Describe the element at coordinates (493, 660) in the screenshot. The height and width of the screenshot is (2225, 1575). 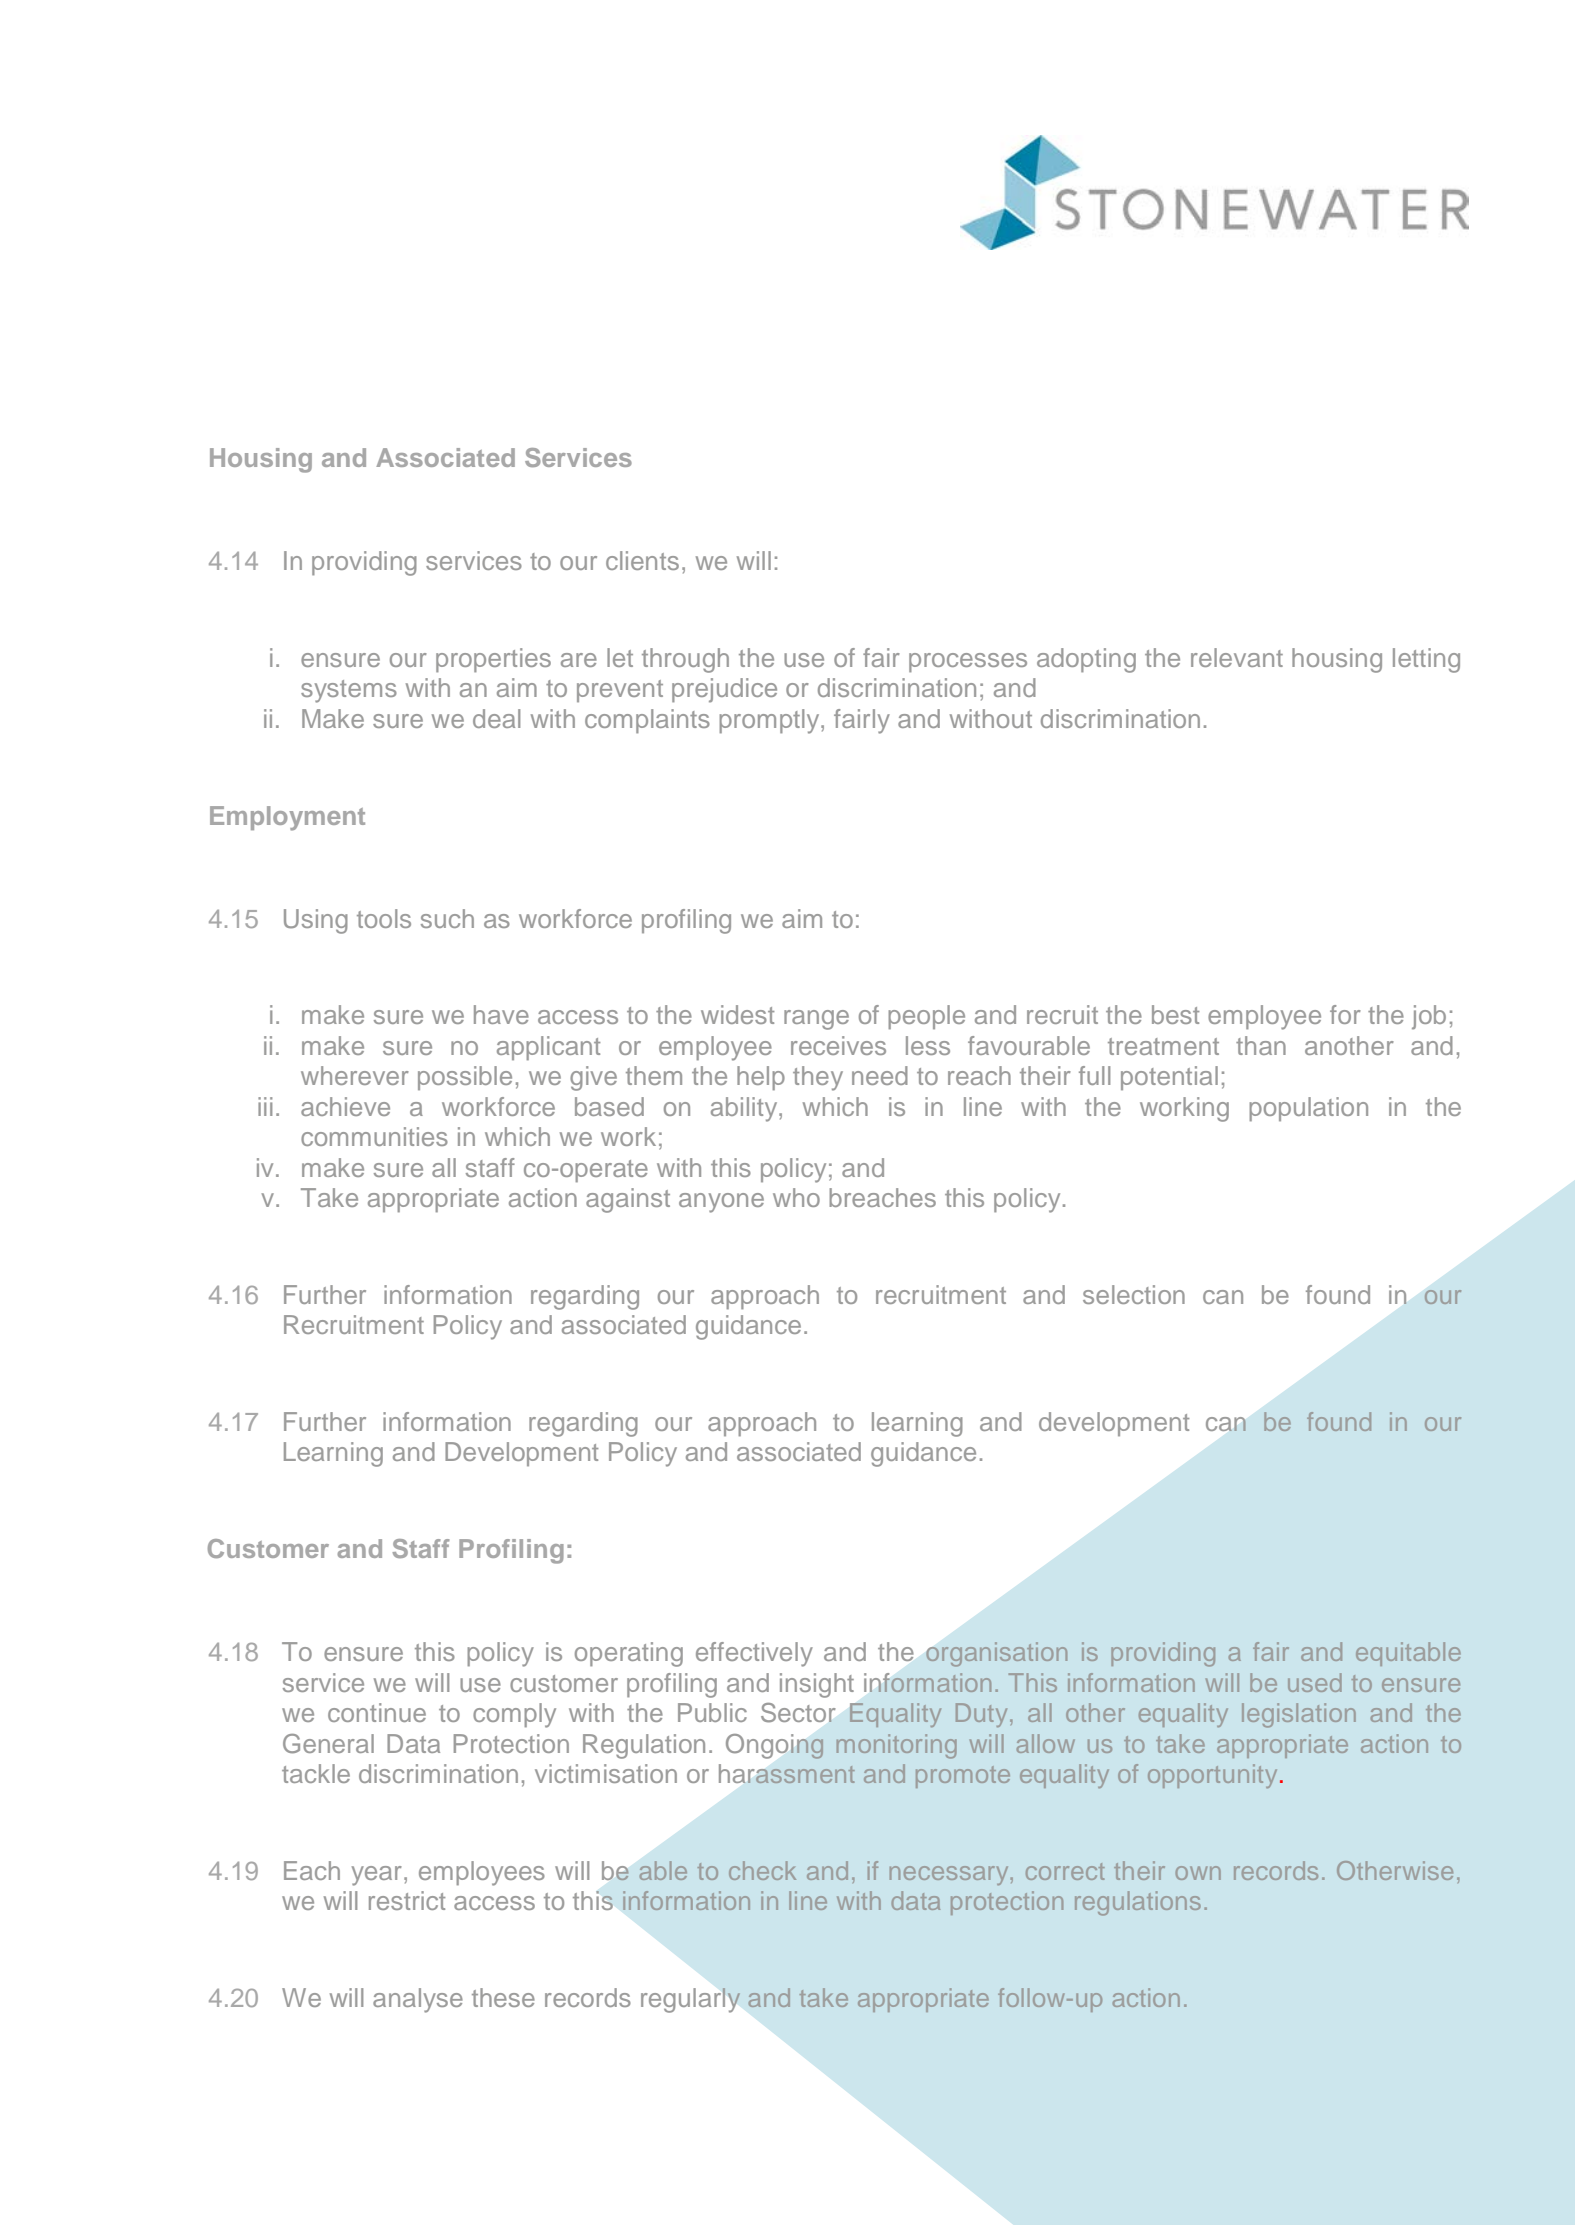
I see `properties` at that location.
